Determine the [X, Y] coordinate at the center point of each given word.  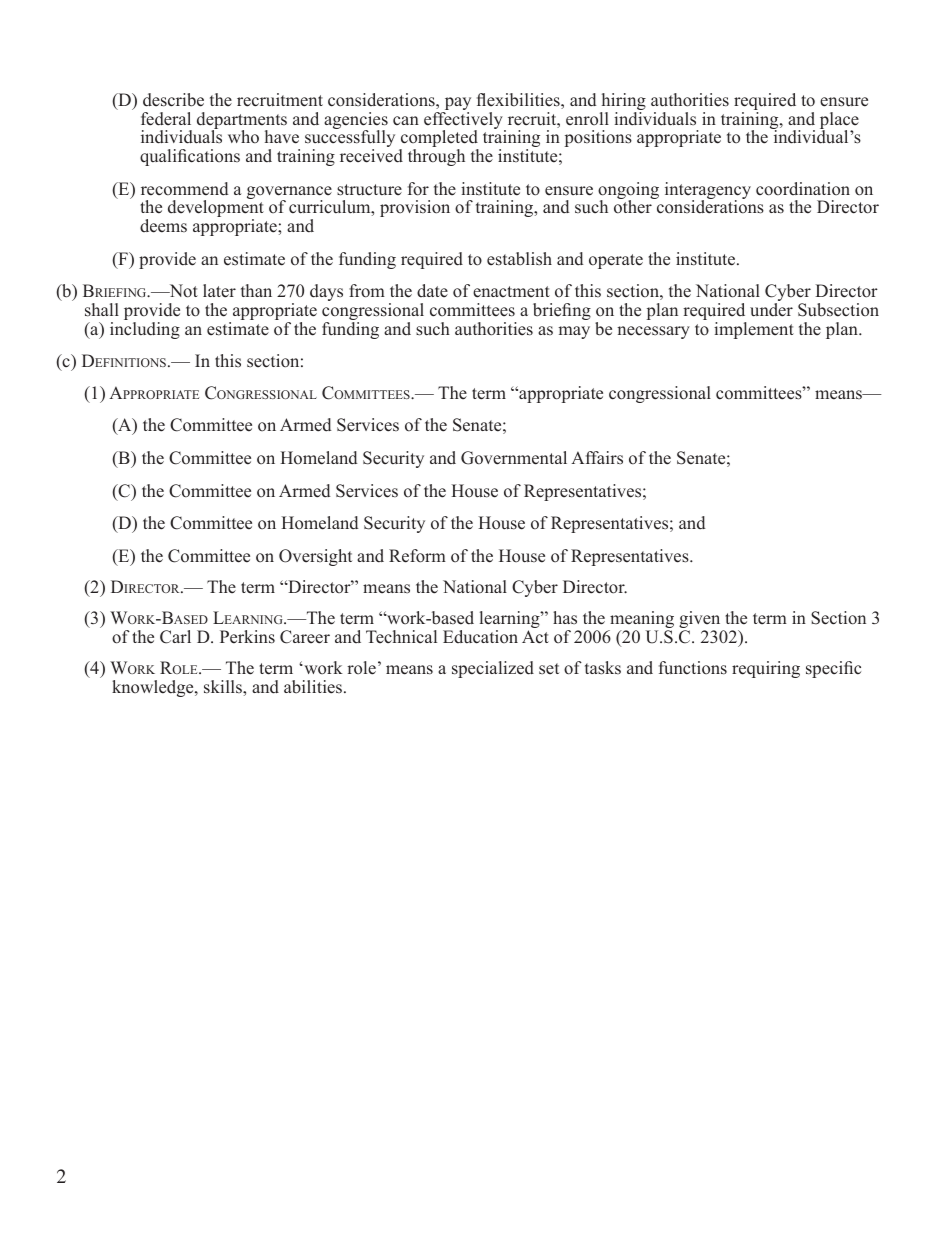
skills [224, 687]
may [574, 332]
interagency [708, 192]
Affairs [597, 458]
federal [166, 119]
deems [163, 226]
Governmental [514, 458]
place [839, 121]
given [701, 621]
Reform [417, 556]
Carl [175, 637]
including [145, 330]
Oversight [315, 557]
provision [415, 208]
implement [754, 330]
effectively [464, 122]
